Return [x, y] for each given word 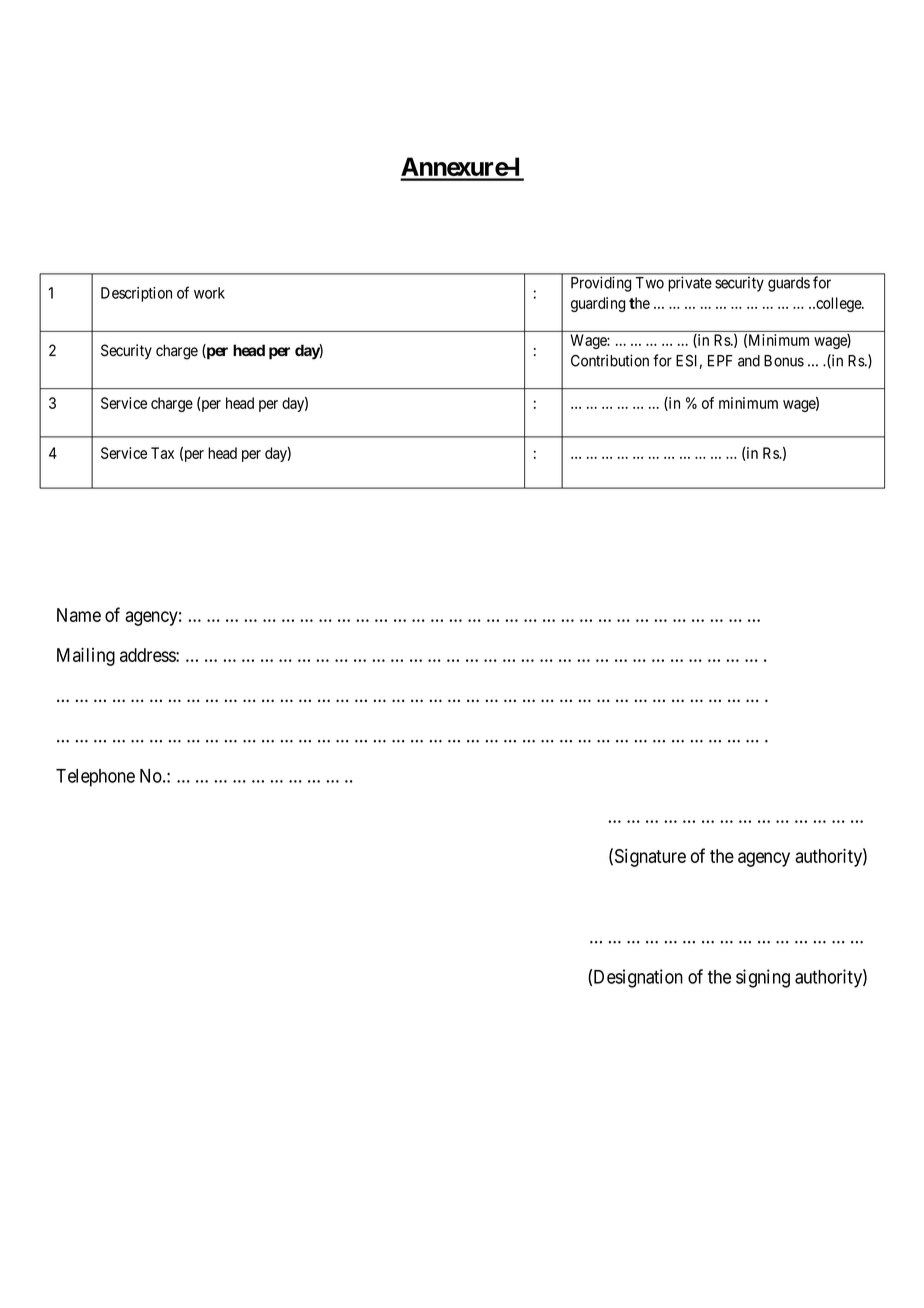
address [148, 655]
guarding [598, 304]
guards [789, 284]
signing [763, 978]
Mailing [86, 656]
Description [136, 294]
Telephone [95, 778]
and [749, 361]
